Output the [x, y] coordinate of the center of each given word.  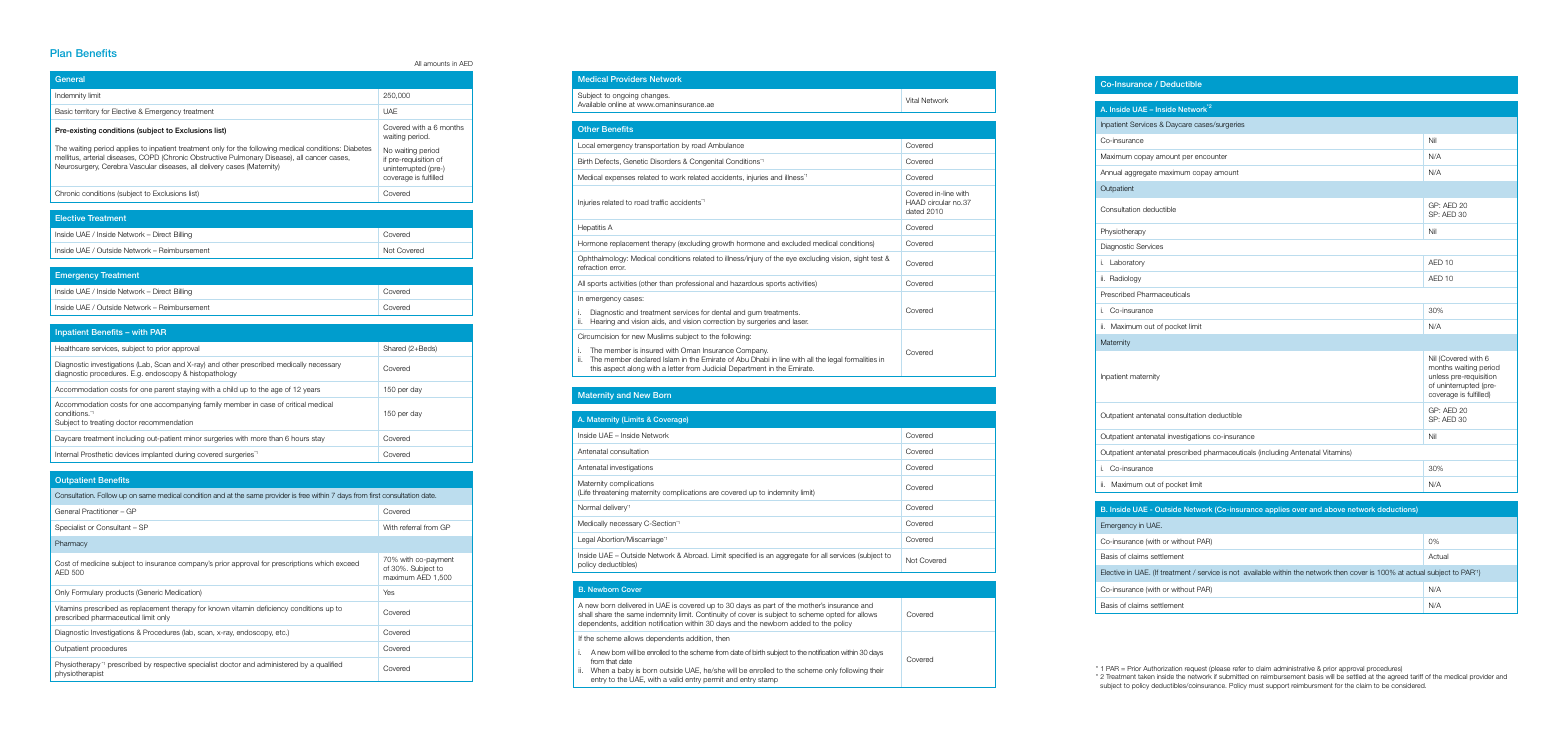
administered [277, 664]
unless [1439, 376]
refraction [592, 267]
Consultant [113, 527]
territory [87, 112]
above [1335, 509]
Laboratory [1127, 263]
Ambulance [726, 145]
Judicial [714, 368]
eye [791, 260]
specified [743, 556]
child [230, 389]
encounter [1211, 156]
